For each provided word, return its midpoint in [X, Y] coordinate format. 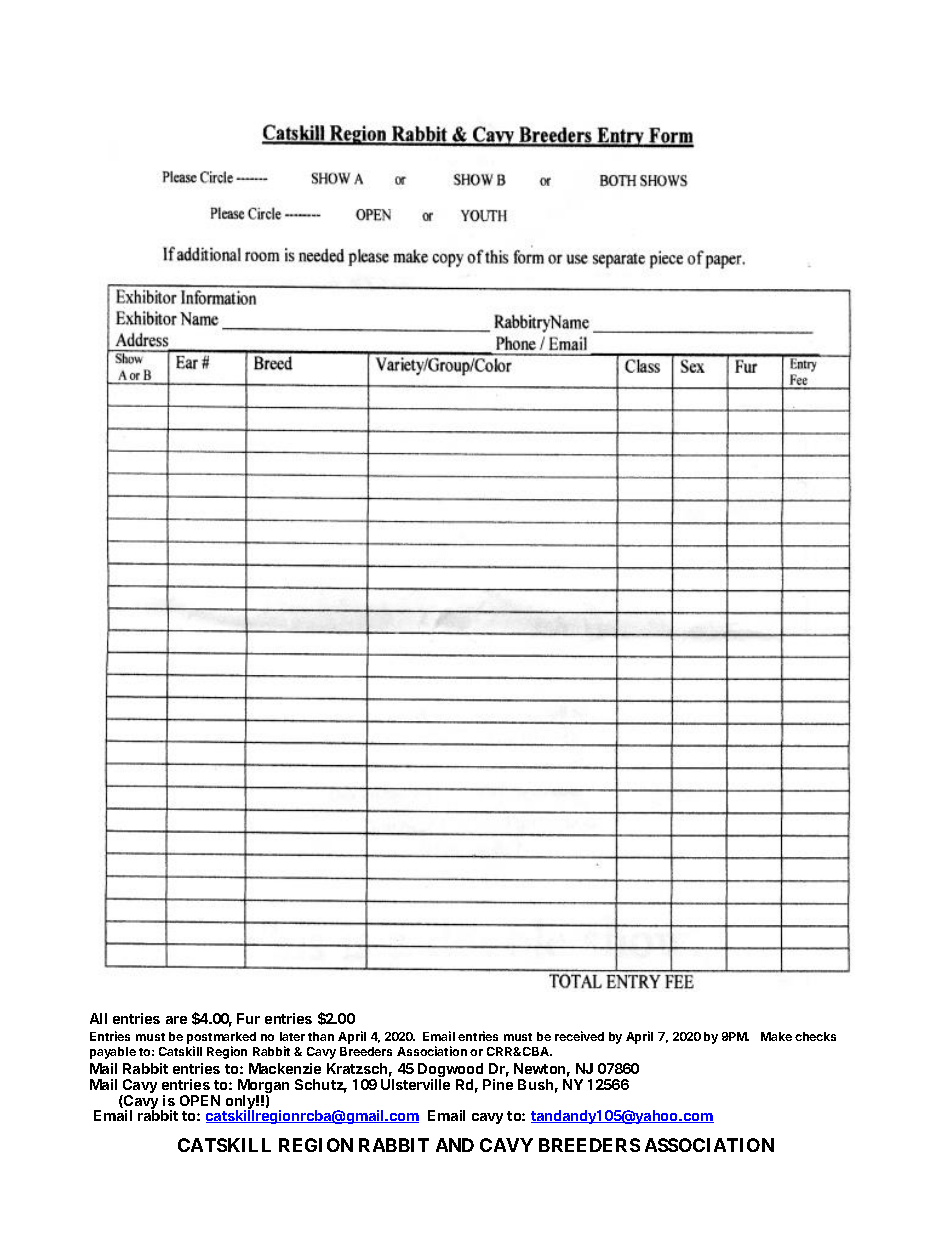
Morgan [263, 1087]
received [579, 1036]
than [321, 1036]
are [176, 1020]
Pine [498, 1084]
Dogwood [452, 1072]
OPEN [200, 1100]
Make [776, 1036]
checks [815, 1036]
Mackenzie [285, 1068]
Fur [248, 1018]
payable [113, 1053]
